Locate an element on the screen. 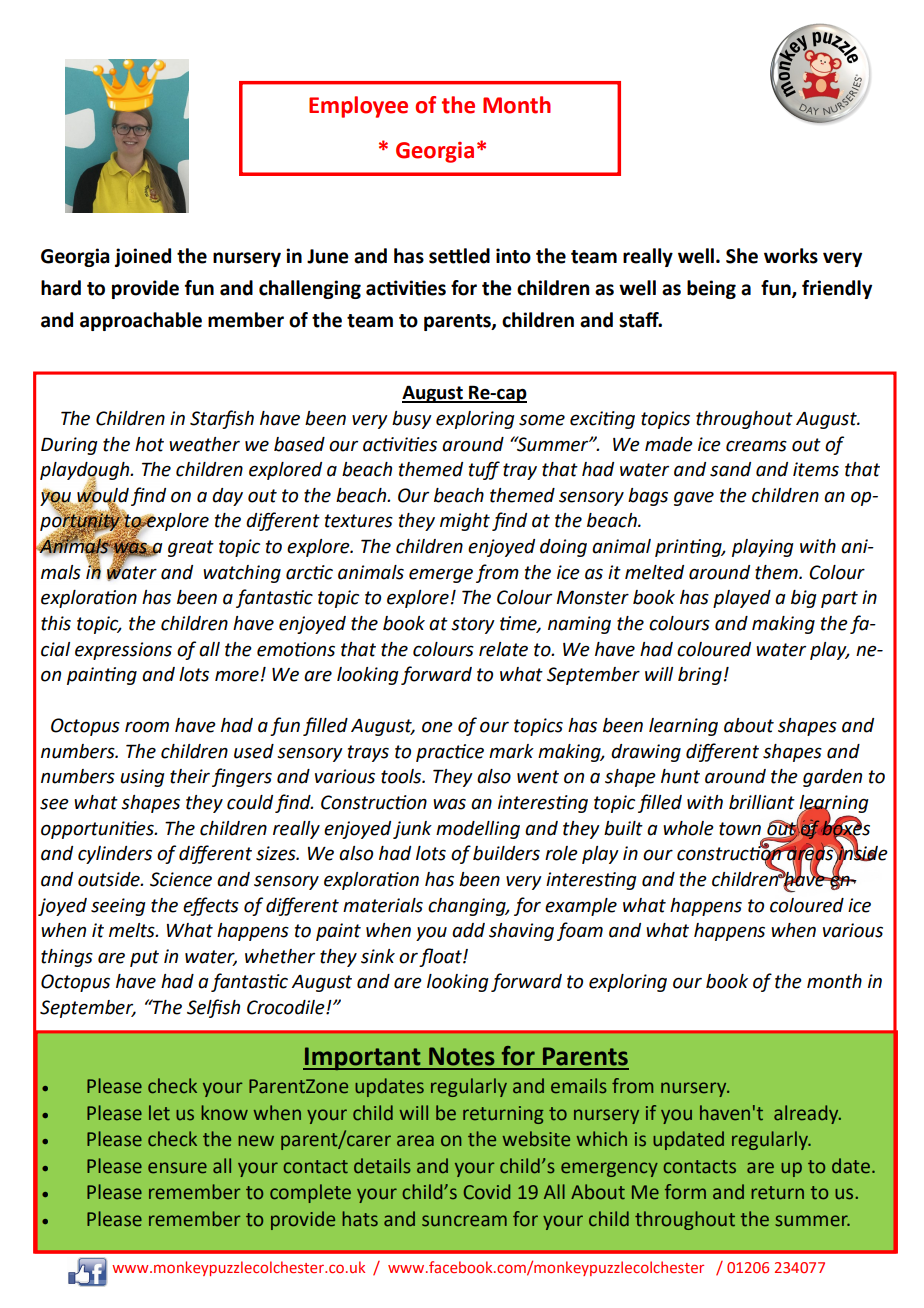  ensure is located at coordinates (177, 1168).
